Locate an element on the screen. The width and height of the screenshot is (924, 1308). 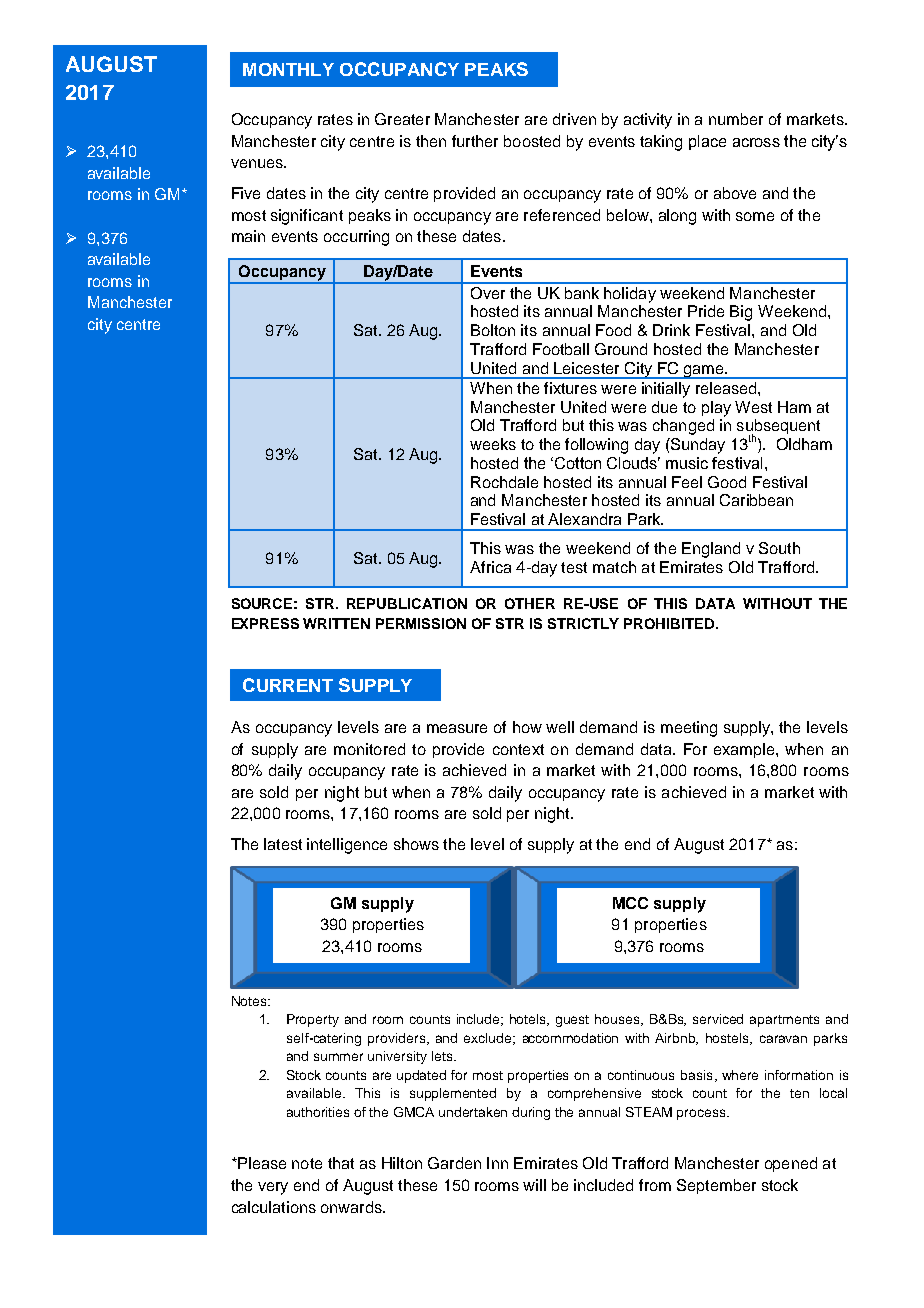
MONTHLY is located at coordinates (288, 69).
